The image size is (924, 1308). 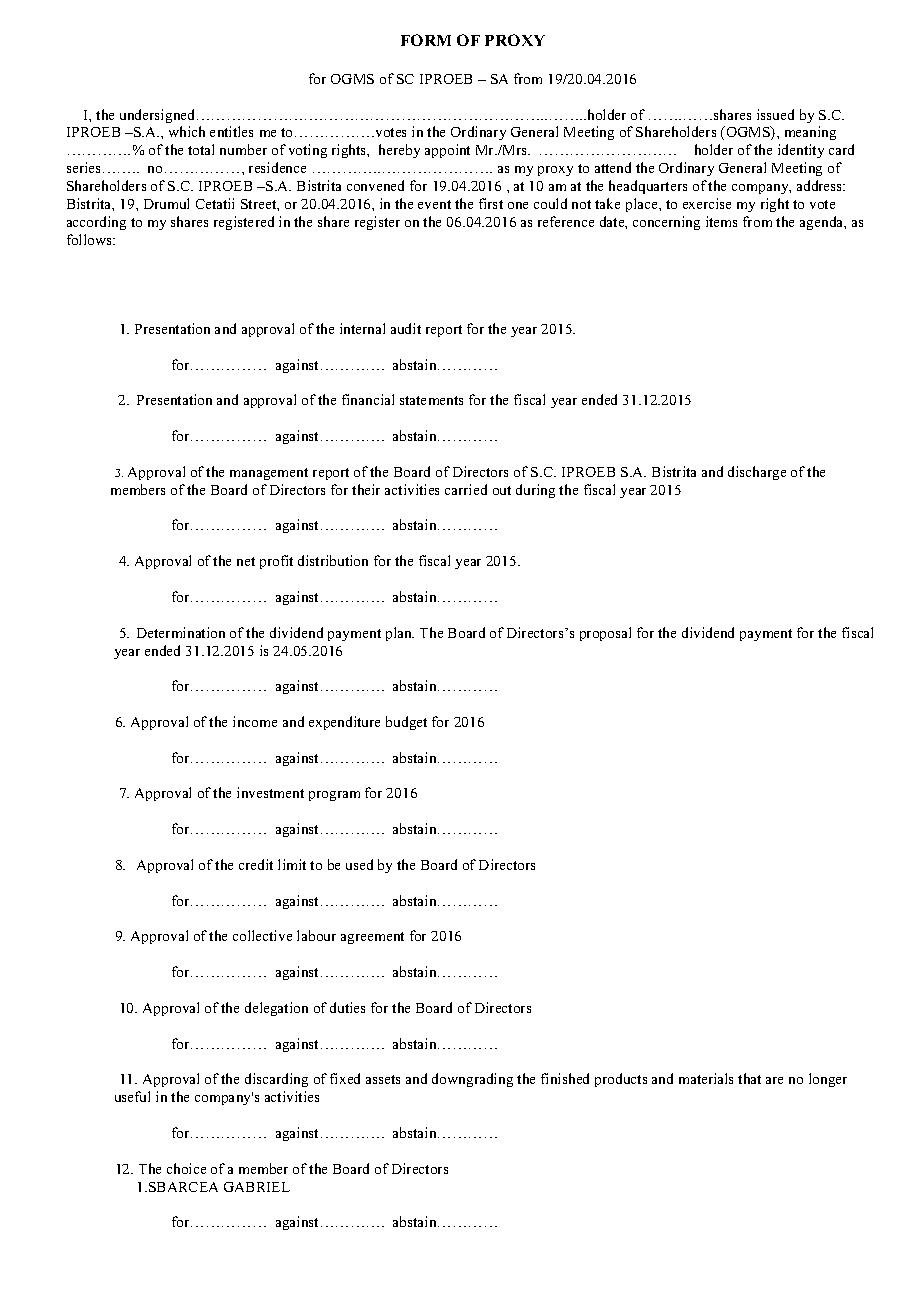 What do you see at coordinates (757, 473) in the screenshot?
I see `discharge` at bounding box center [757, 473].
